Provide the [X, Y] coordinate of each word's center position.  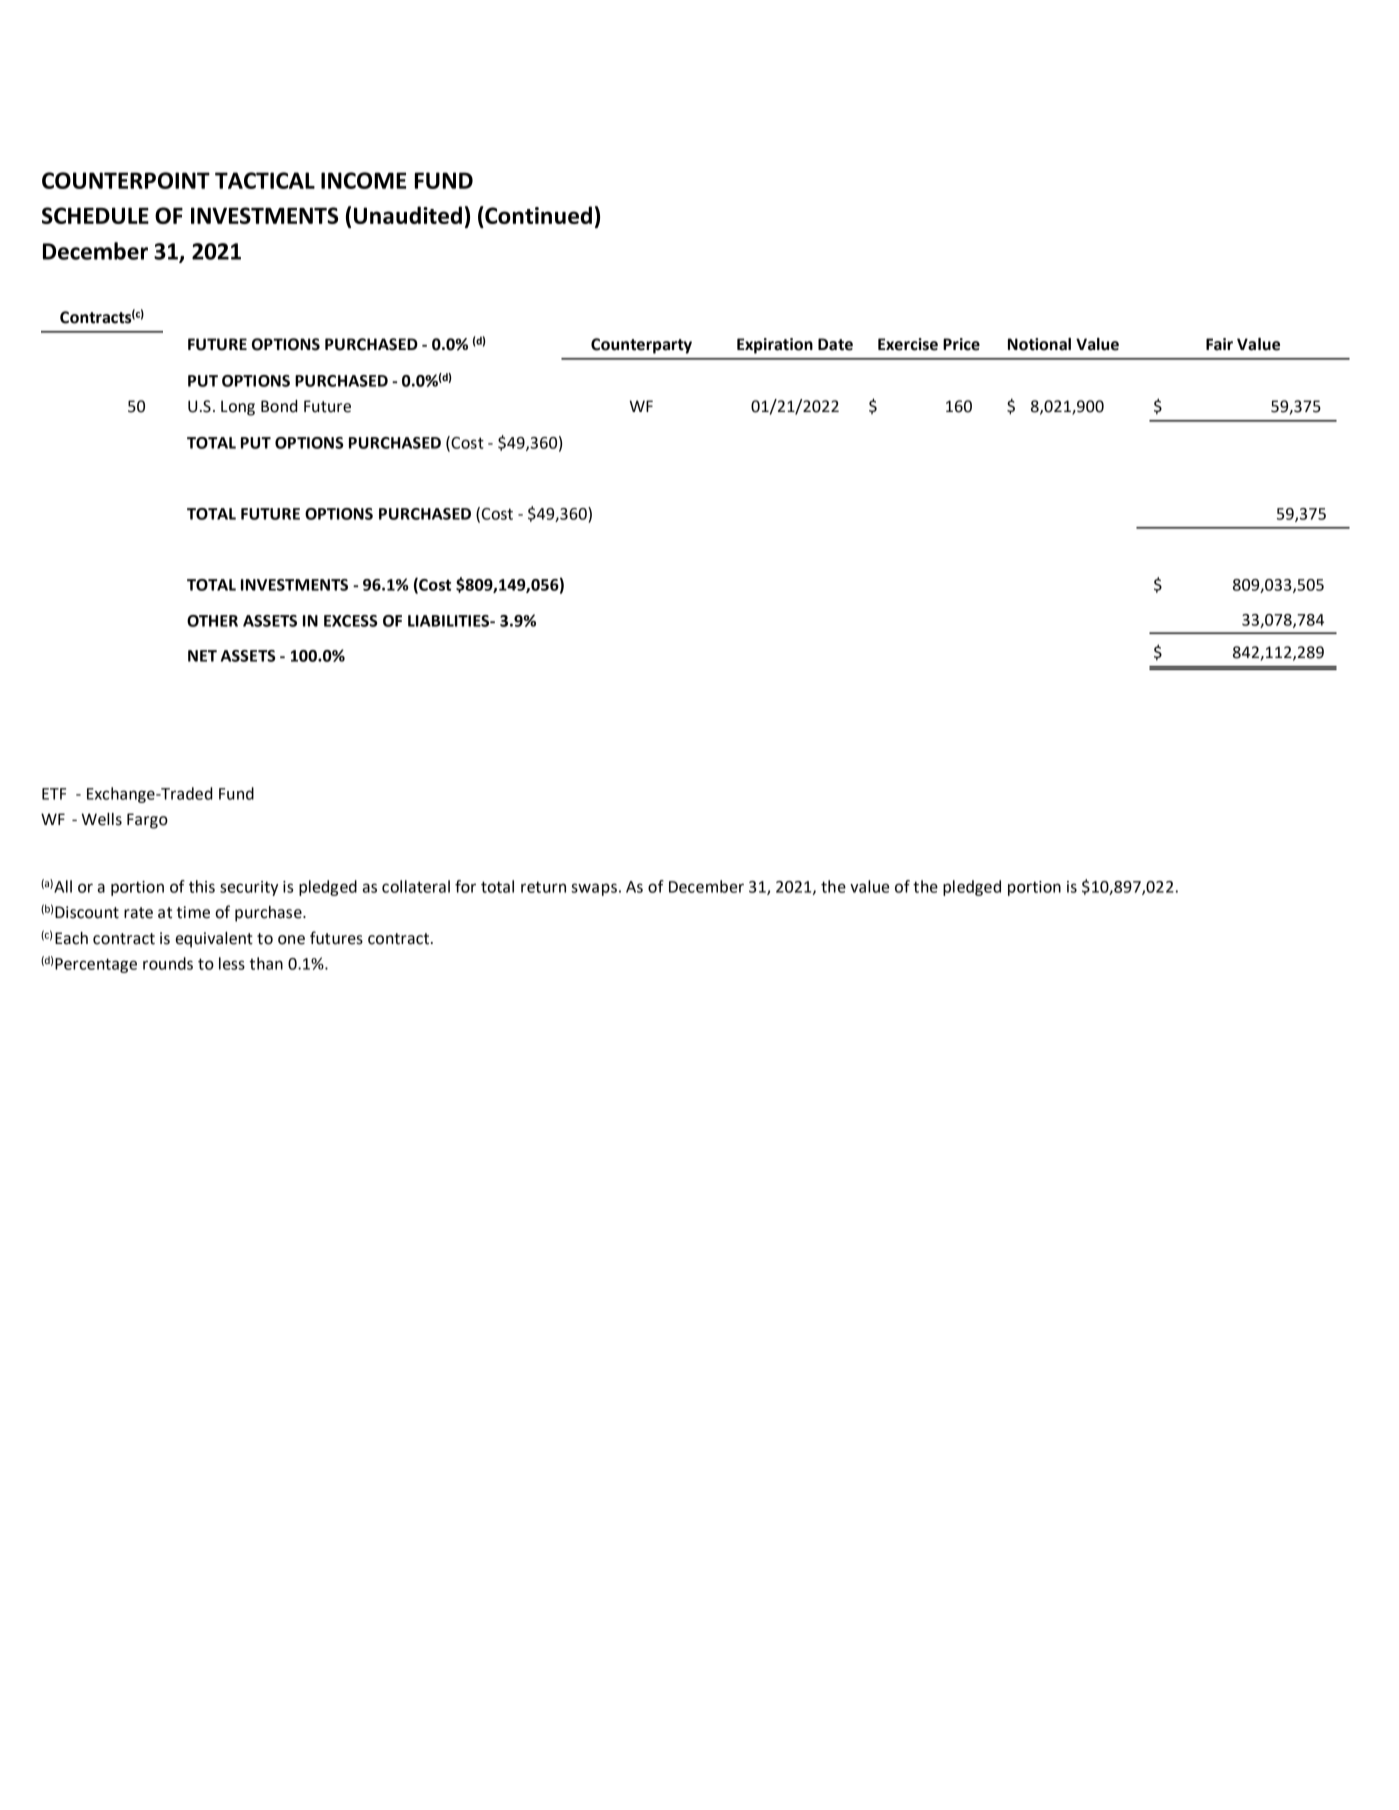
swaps [594, 889]
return [543, 887]
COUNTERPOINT [126, 180]
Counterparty [641, 346]
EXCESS [350, 621]
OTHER [212, 621]
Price [961, 344]
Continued [537, 215]
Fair [1219, 344]
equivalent [214, 940]
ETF [54, 794]
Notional [1039, 344]
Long [238, 408]
